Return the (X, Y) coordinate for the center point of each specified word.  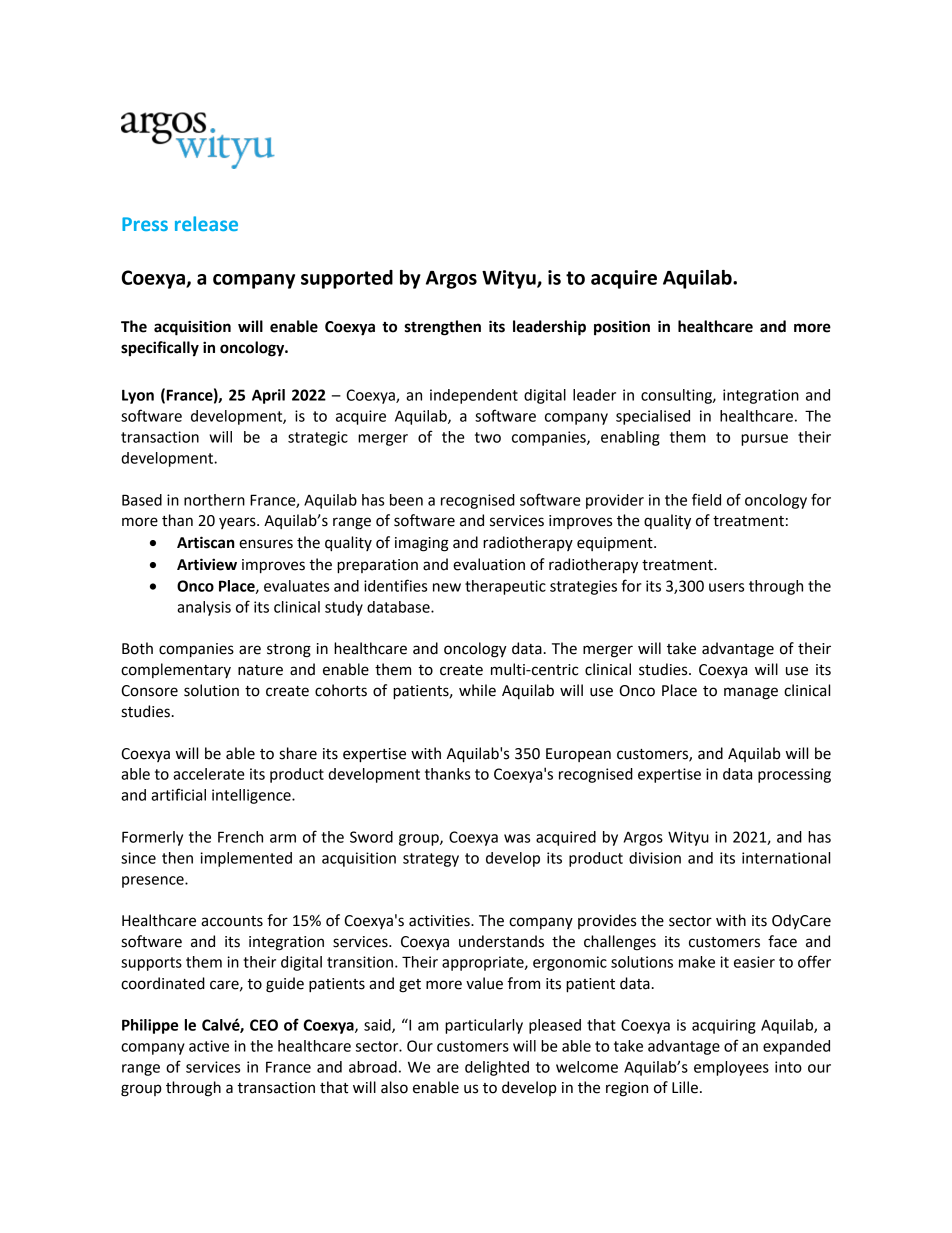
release (206, 223)
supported (347, 279)
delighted (497, 1068)
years (238, 523)
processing (794, 775)
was (517, 838)
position (622, 328)
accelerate (209, 774)
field (706, 499)
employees (731, 1068)
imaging (422, 544)
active (209, 1046)
